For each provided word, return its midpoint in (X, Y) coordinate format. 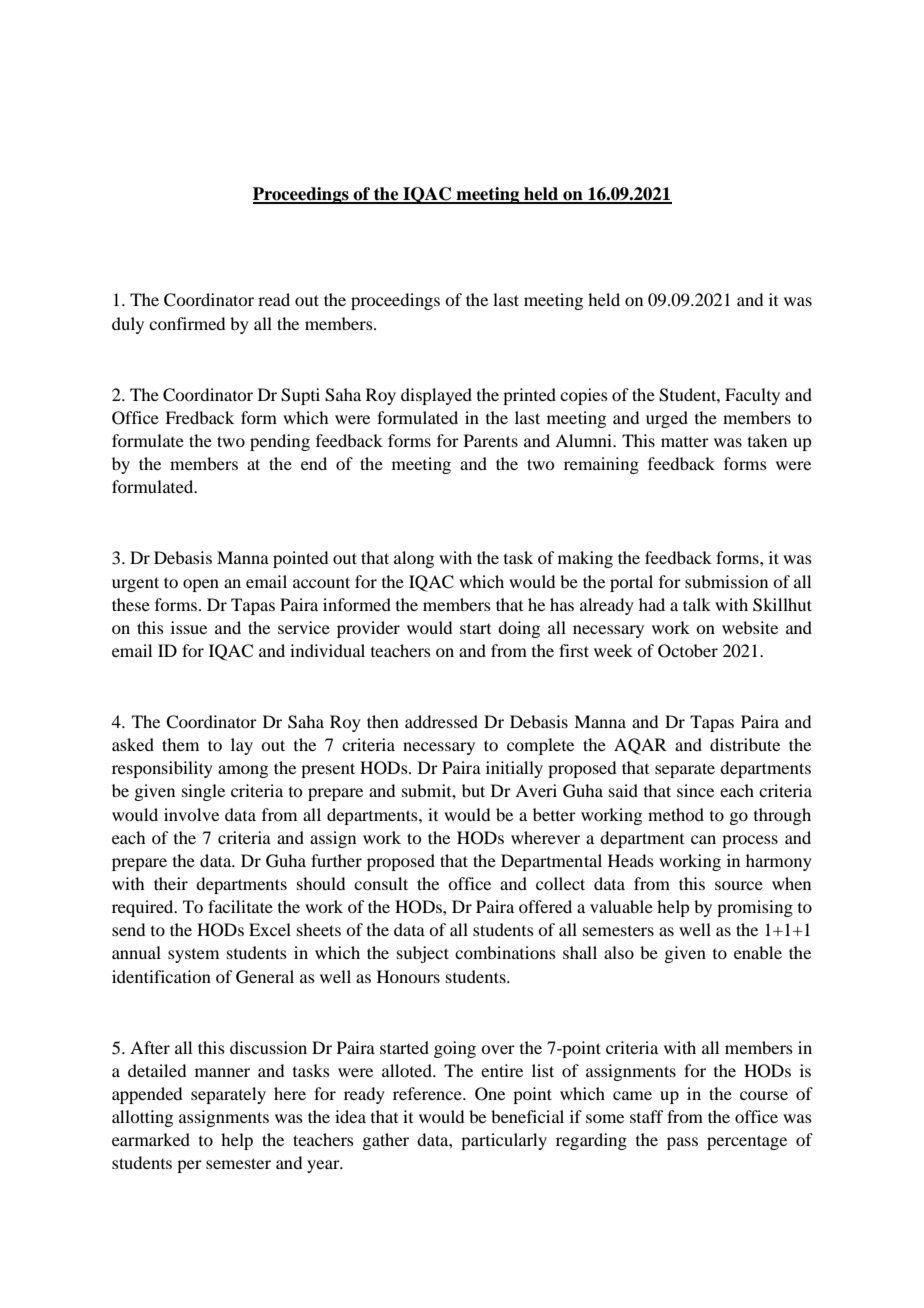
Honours (408, 976)
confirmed (187, 323)
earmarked (151, 1139)
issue (189, 627)
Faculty (752, 396)
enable (758, 952)
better (554, 814)
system (193, 956)
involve (191, 814)
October (688, 651)
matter (685, 442)
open (201, 585)
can (703, 839)
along (414, 559)
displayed (436, 396)
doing (519, 629)
